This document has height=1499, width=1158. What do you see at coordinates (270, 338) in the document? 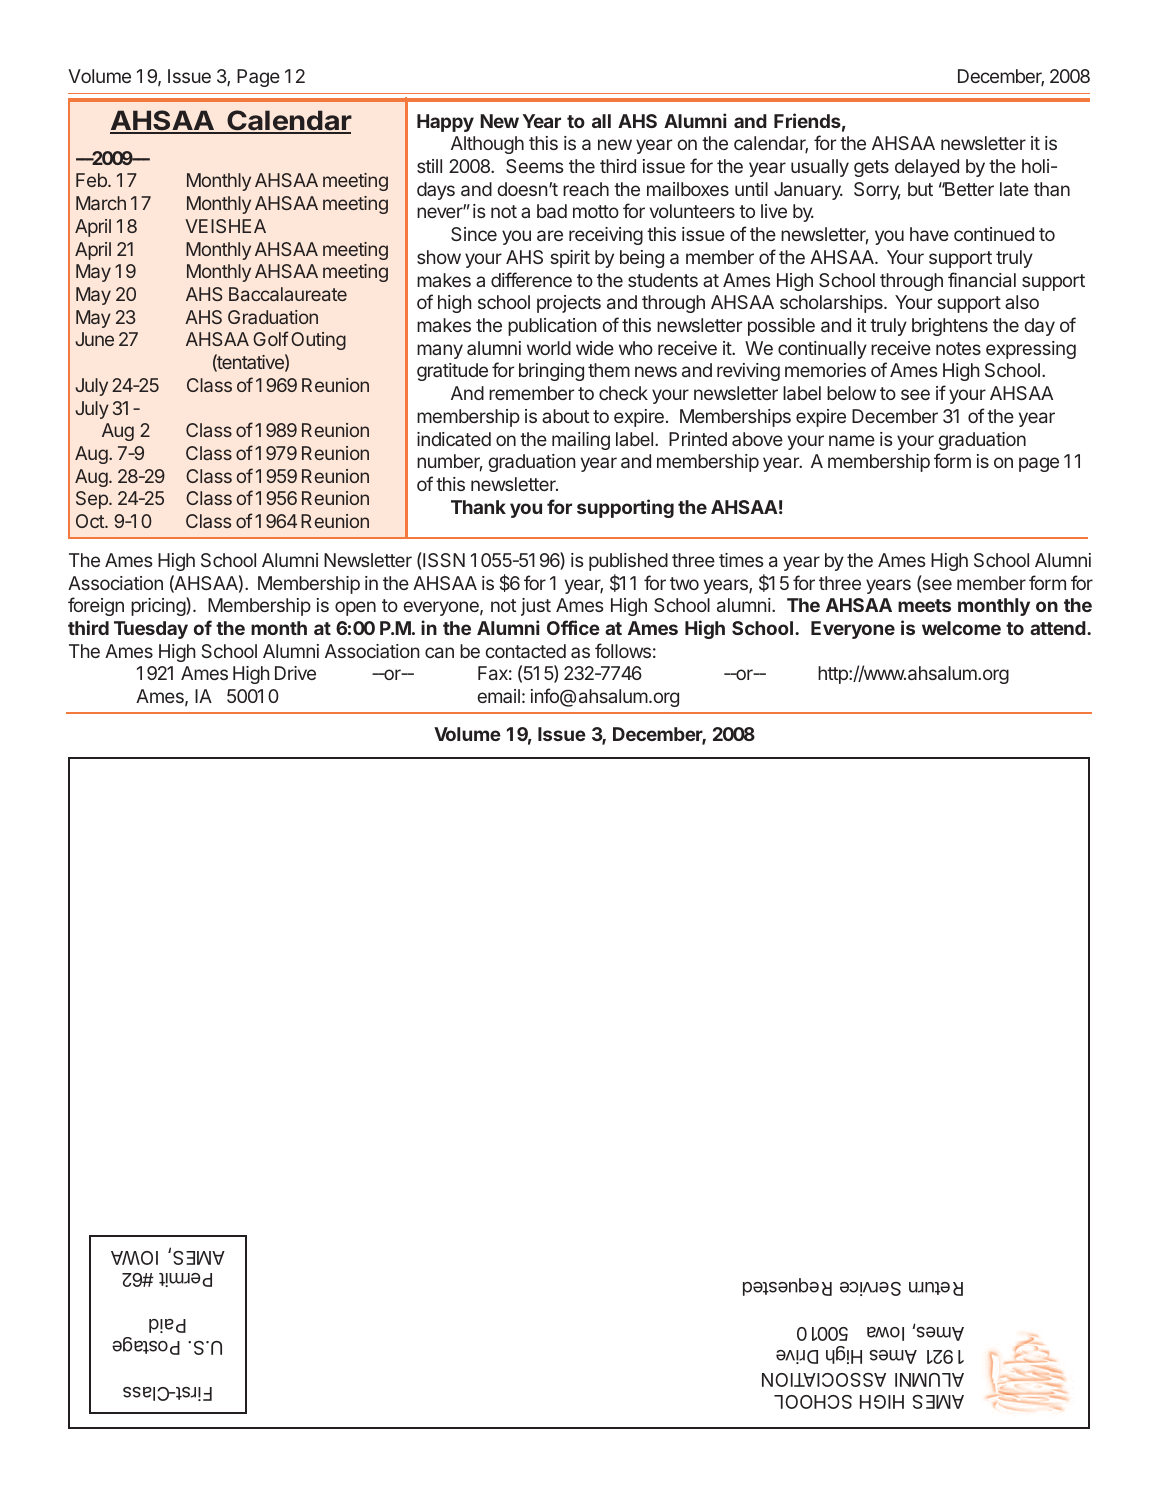
I see `Golf` at bounding box center [270, 338].
